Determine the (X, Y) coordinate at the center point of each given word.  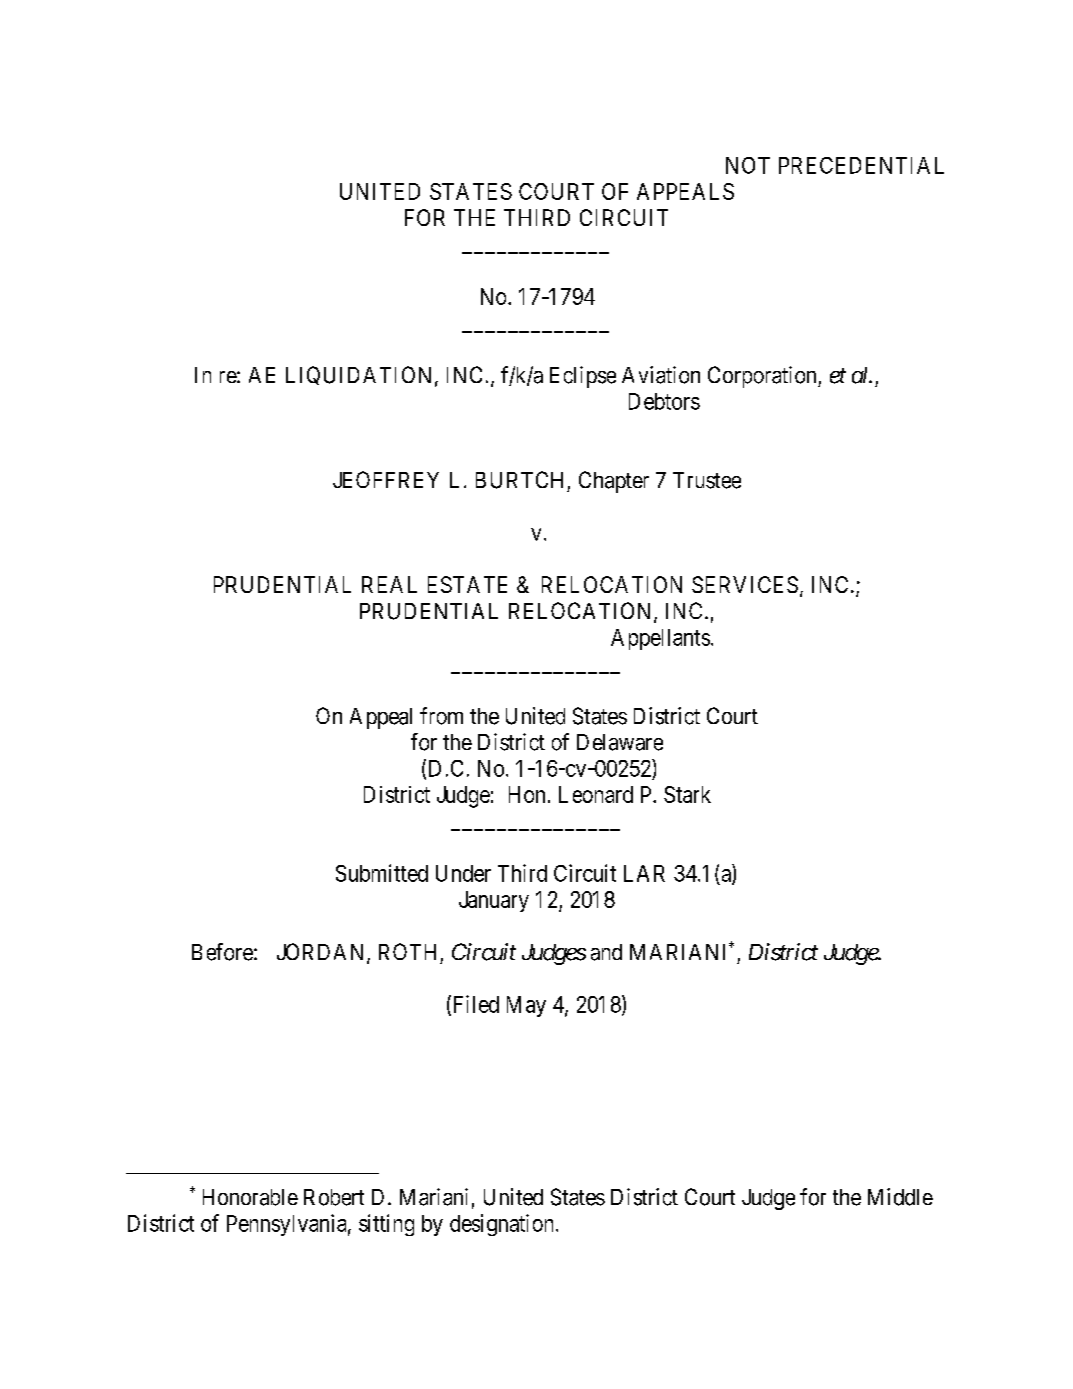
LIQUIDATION (358, 375)
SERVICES (745, 584)
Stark (687, 794)
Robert (334, 1197)
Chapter (614, 482)
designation (501, 1225)
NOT (748, 165)
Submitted (382, 873)
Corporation (763, 377)
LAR (644, 873)
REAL (389, 584)
